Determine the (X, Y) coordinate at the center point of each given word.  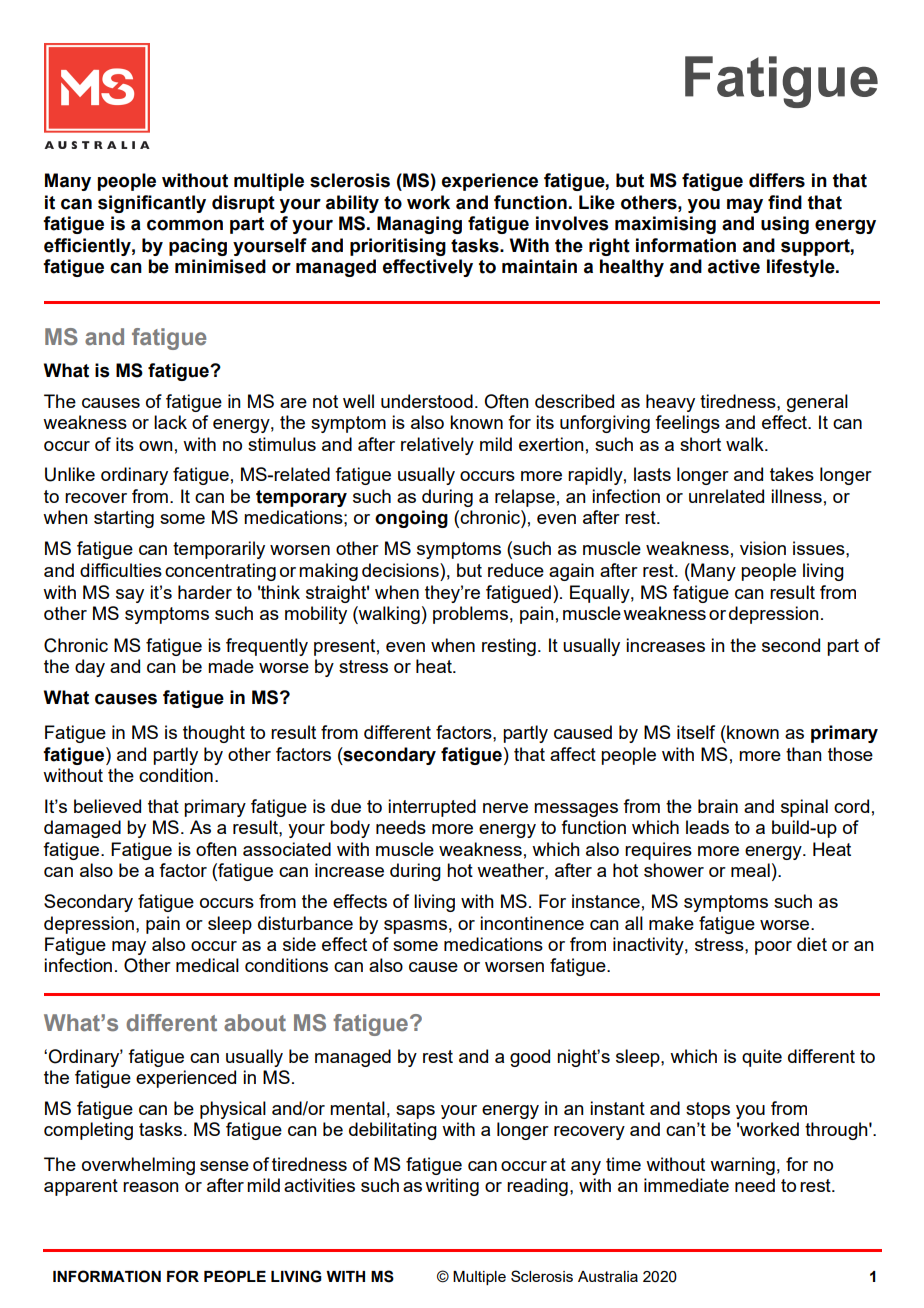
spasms (415, 927)
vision (763, 548)
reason (151, 1187)
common (185, 225)
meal (750, 870)
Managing (419, 225)
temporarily (219, 550)
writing (452, 1187)
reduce (516, 570)
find (785, 202)
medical (207, 965)
